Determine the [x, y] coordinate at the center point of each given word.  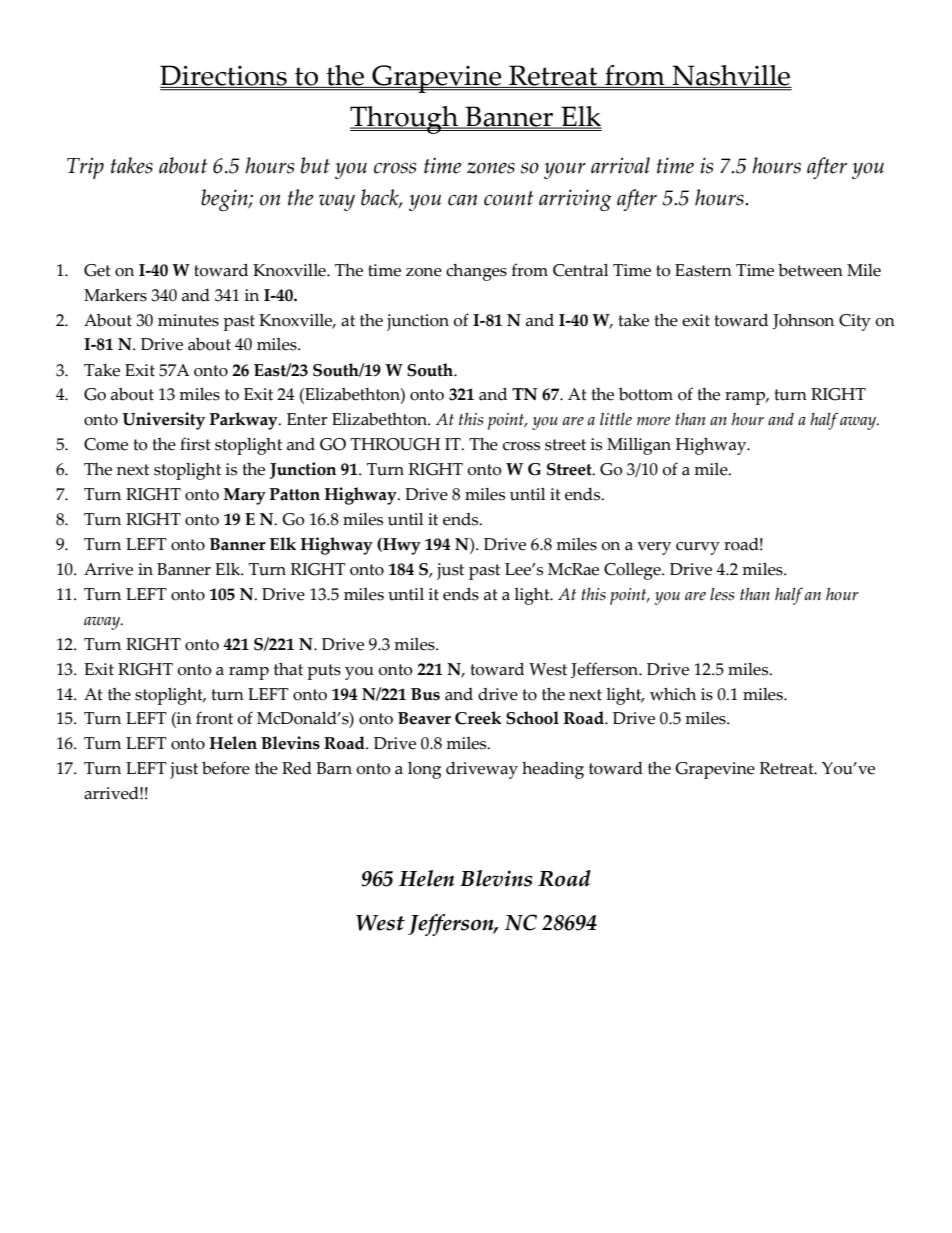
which [673, 694]
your [565, 171]
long [424, 770]
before [226, 768]
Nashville [731, 76]
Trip [85, 168]
